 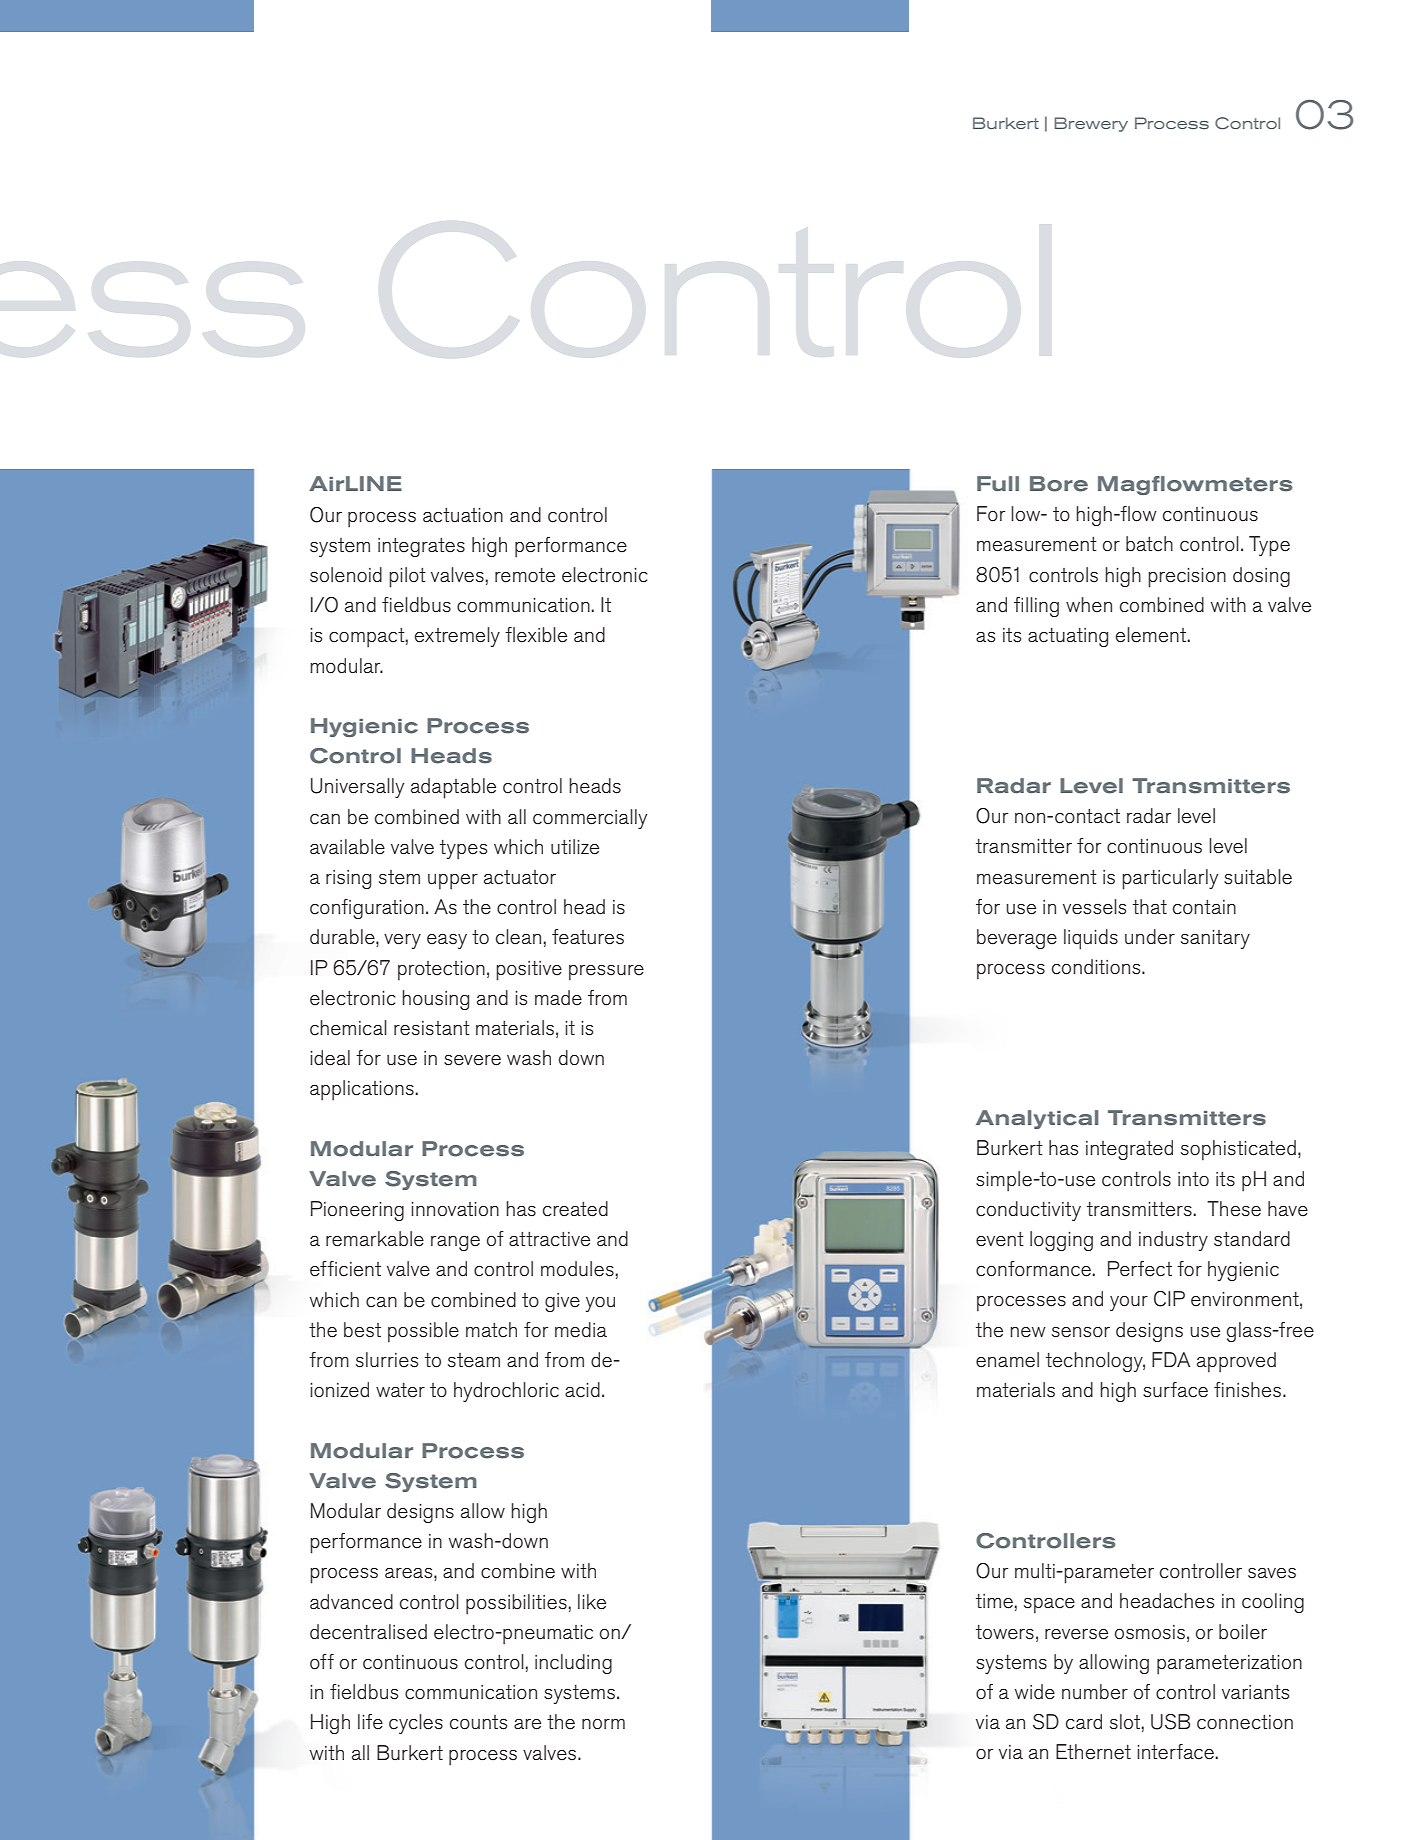 I want to click on commercially, so click(x=590, y=819).
